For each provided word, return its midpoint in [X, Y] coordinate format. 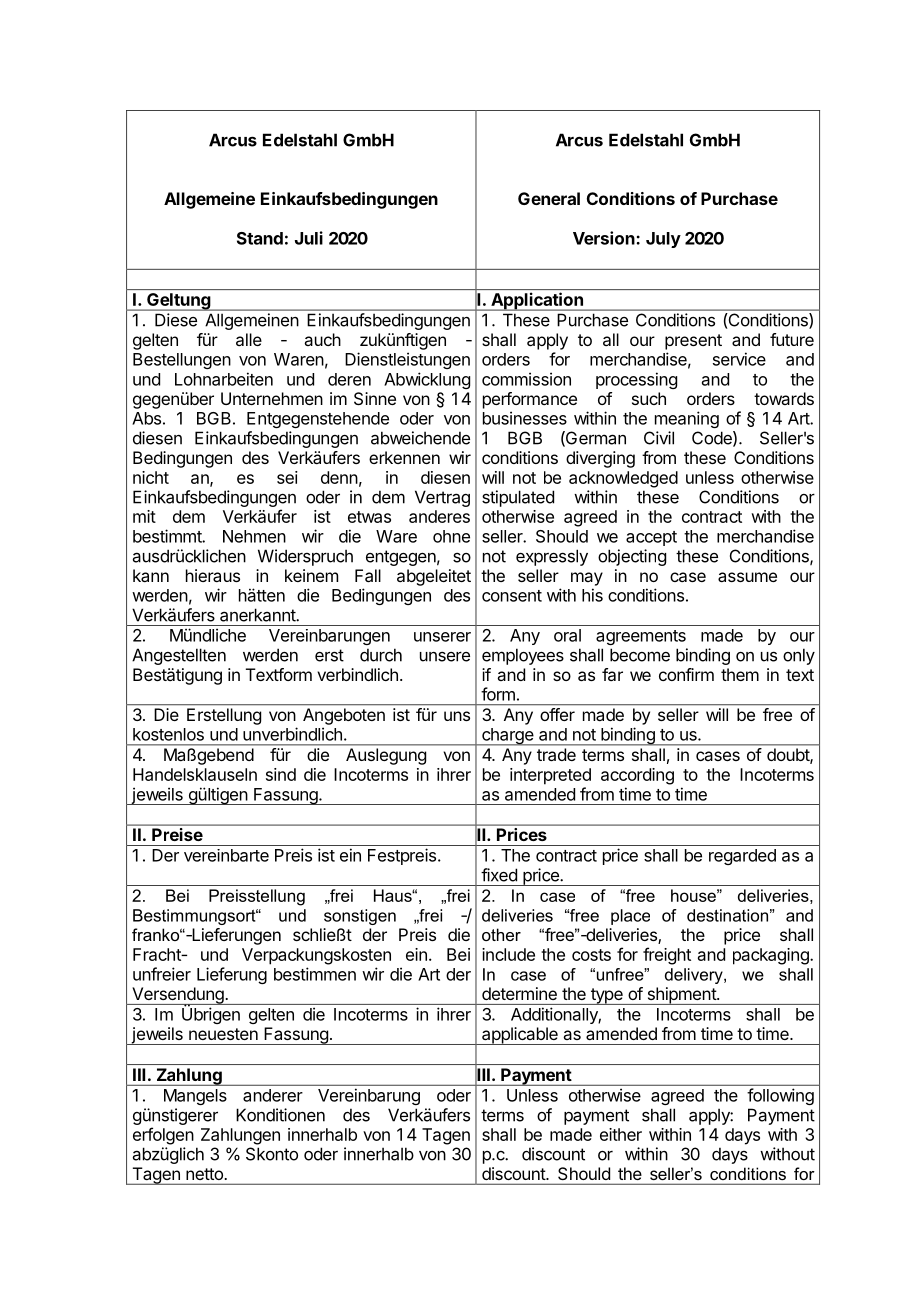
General [549, 198]
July [663, 240]
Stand [260, 238]
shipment [681, 996]
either [621, 1134]
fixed [499, 875]
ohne [451, 536]
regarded [742, 857]
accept [651, 538]
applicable [520, 1036]
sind [281, 774]
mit [144, 516]
